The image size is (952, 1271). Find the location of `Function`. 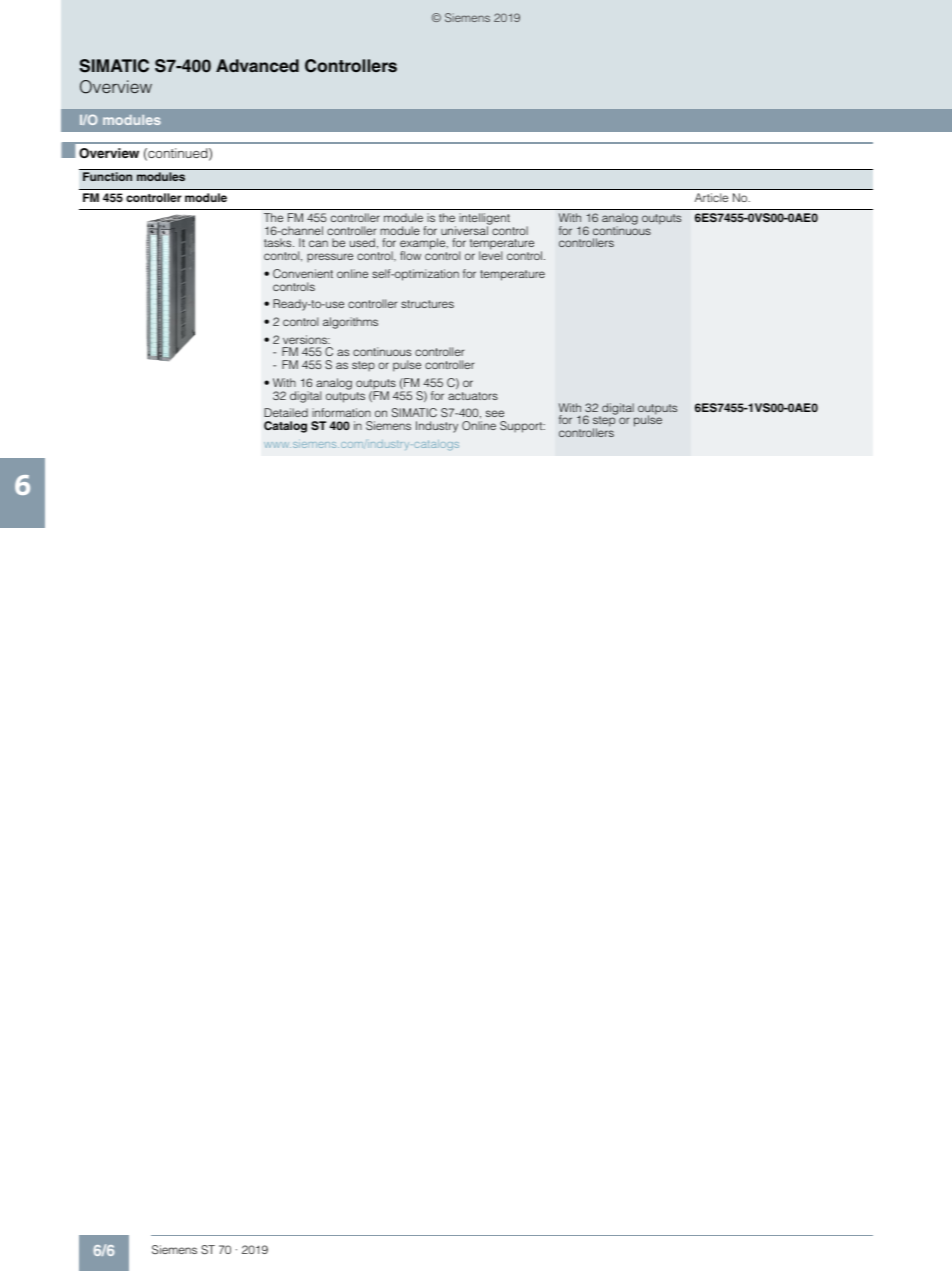

Function is located at coordinates (107, 176).
